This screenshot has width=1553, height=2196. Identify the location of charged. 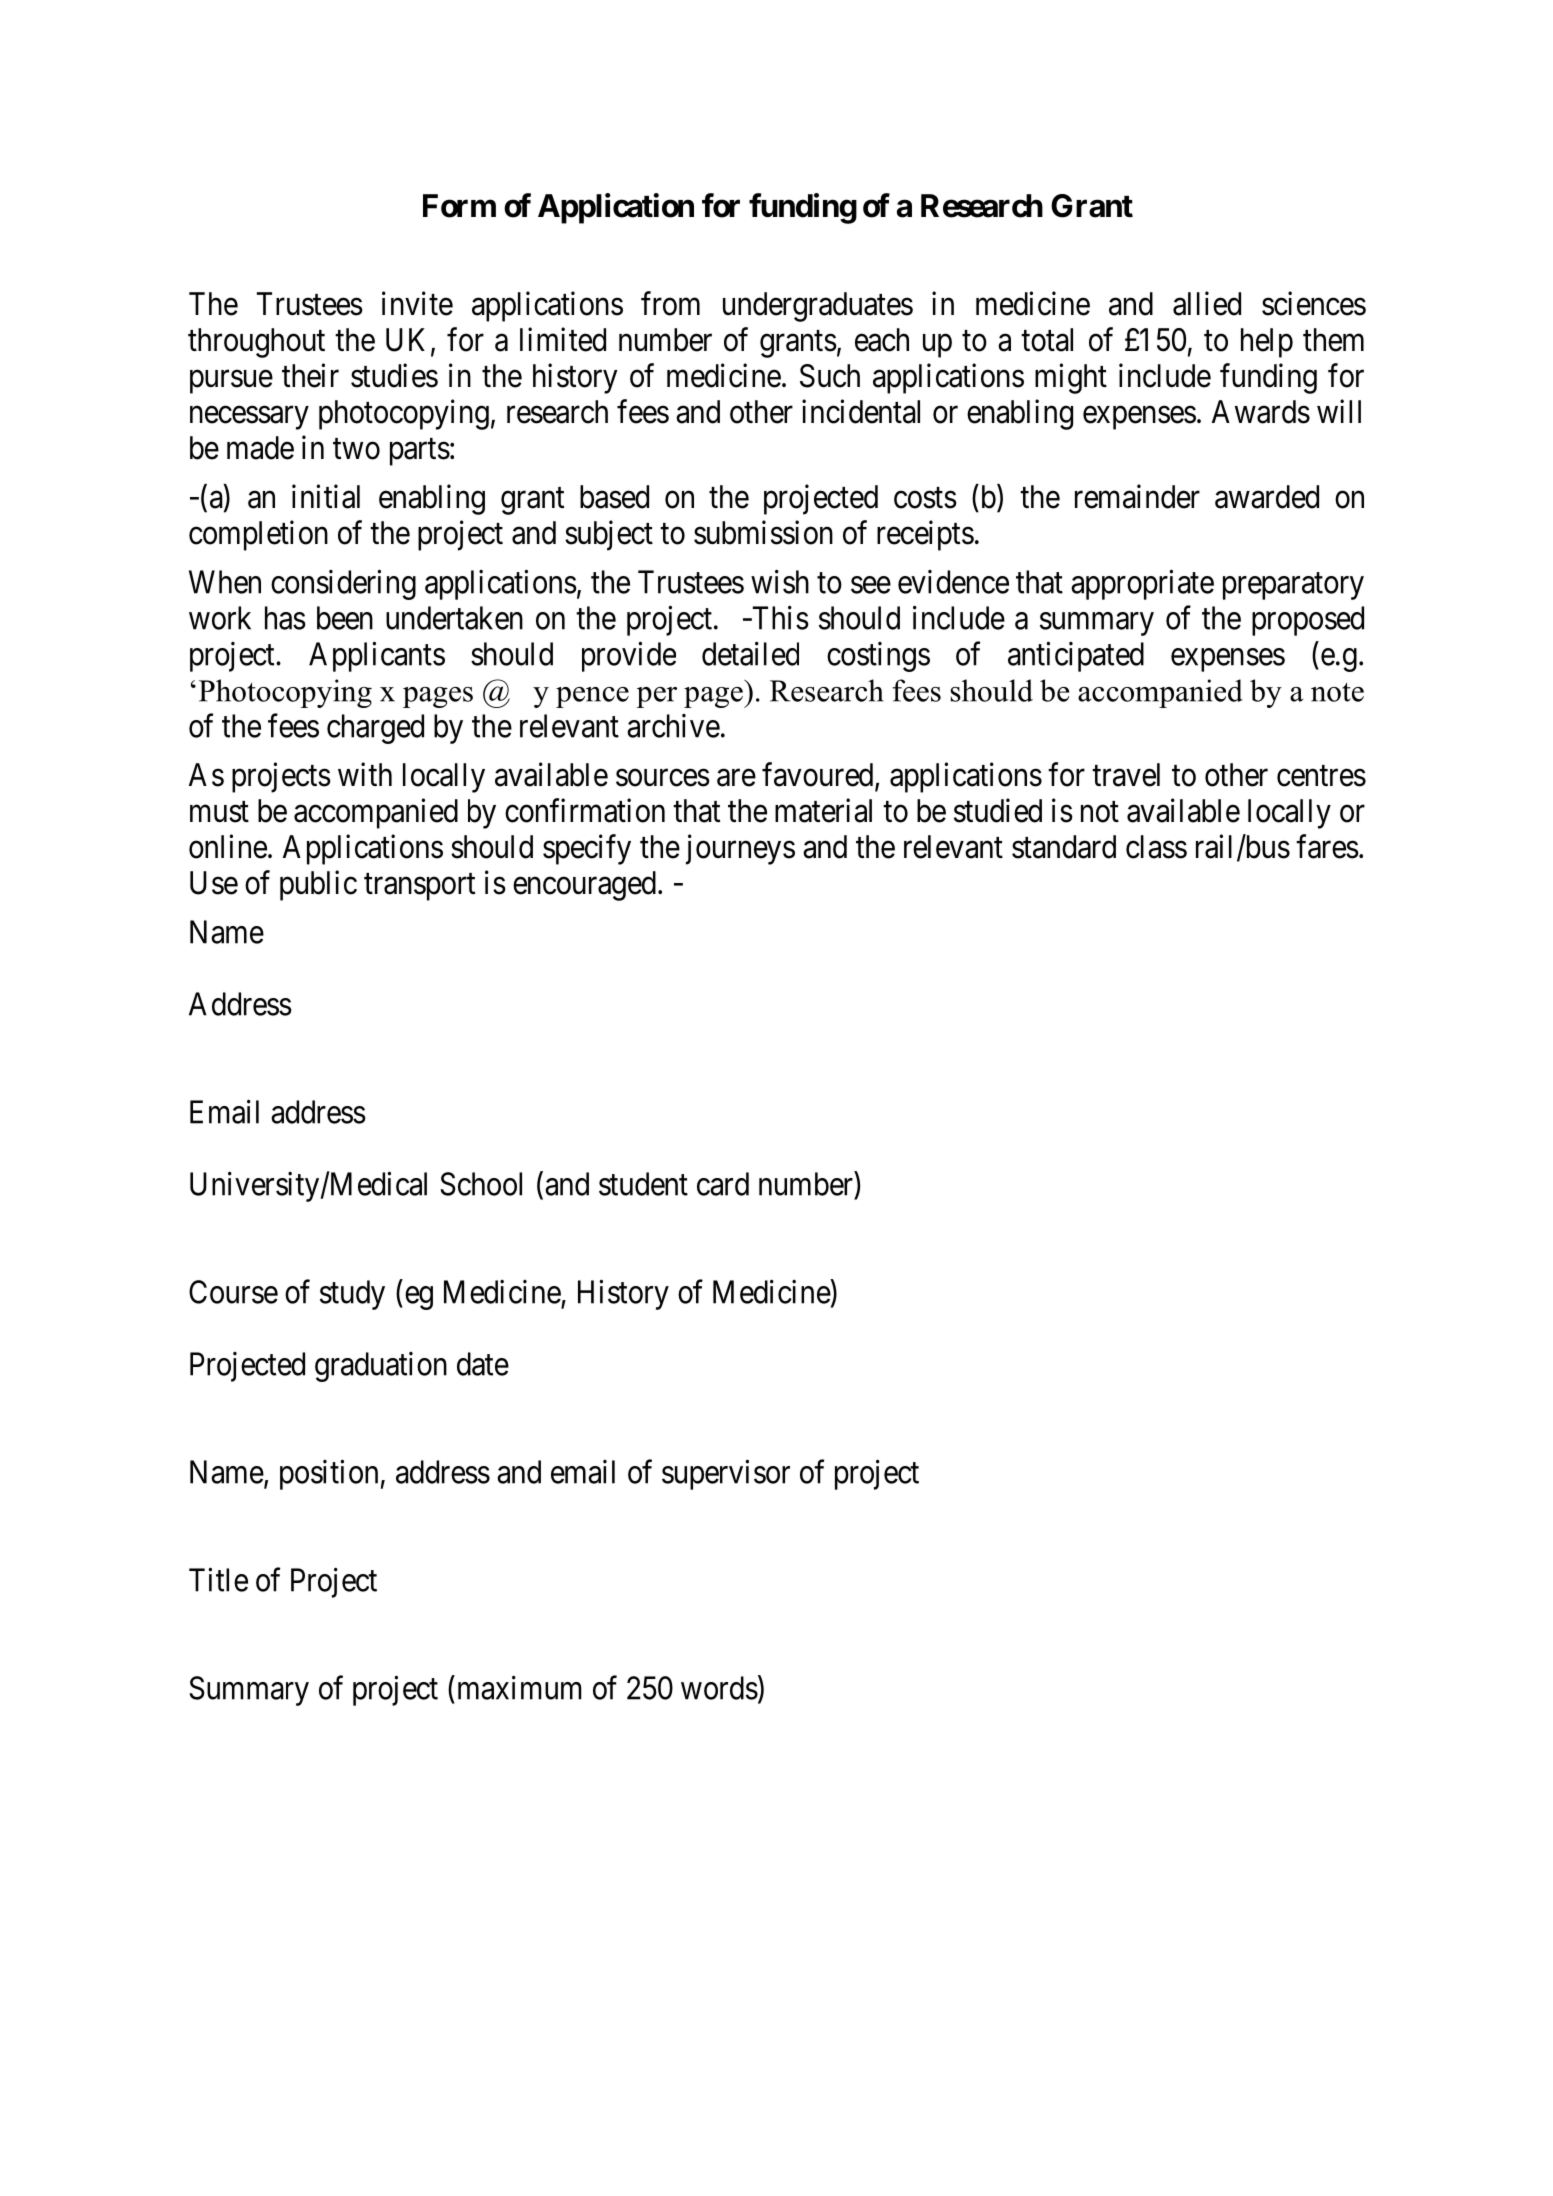
(375, 729).
